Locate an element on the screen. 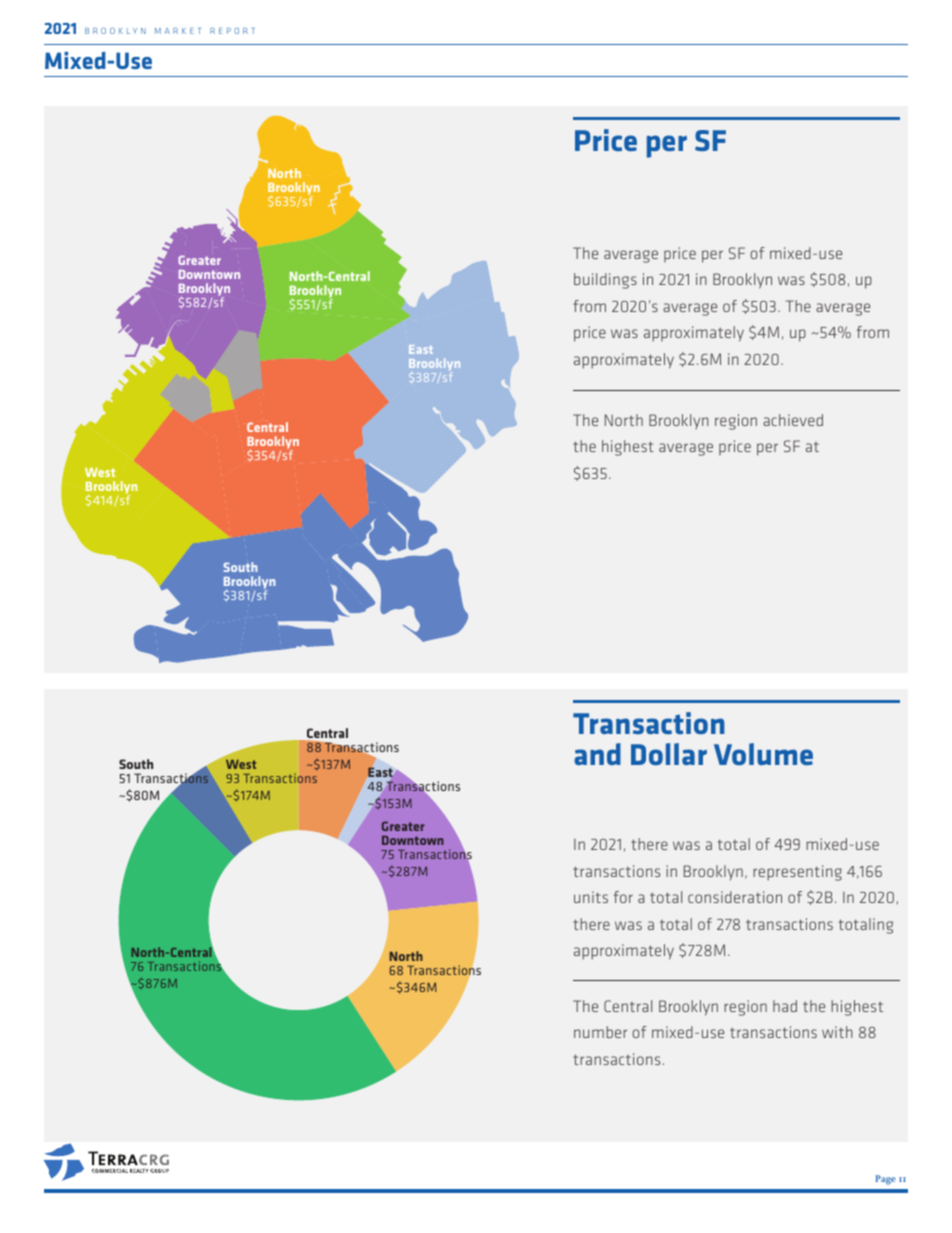 Image resolution: width=952 pixels, height=1233 pixels. and is located at coordinates (597, 754).
